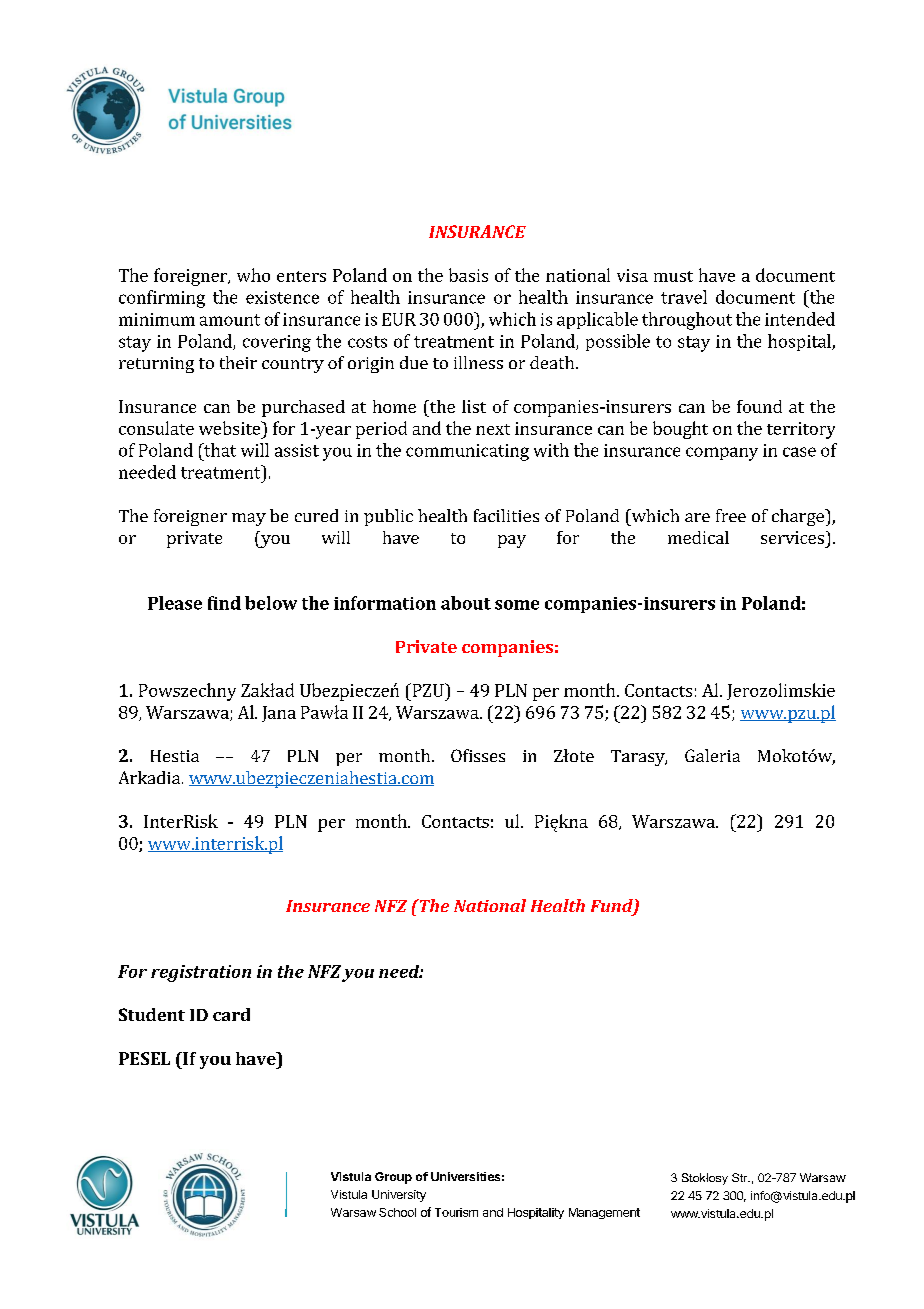  Describe the element at coordinates (456, 1212) in the image. I see `Tourism` at that location.
